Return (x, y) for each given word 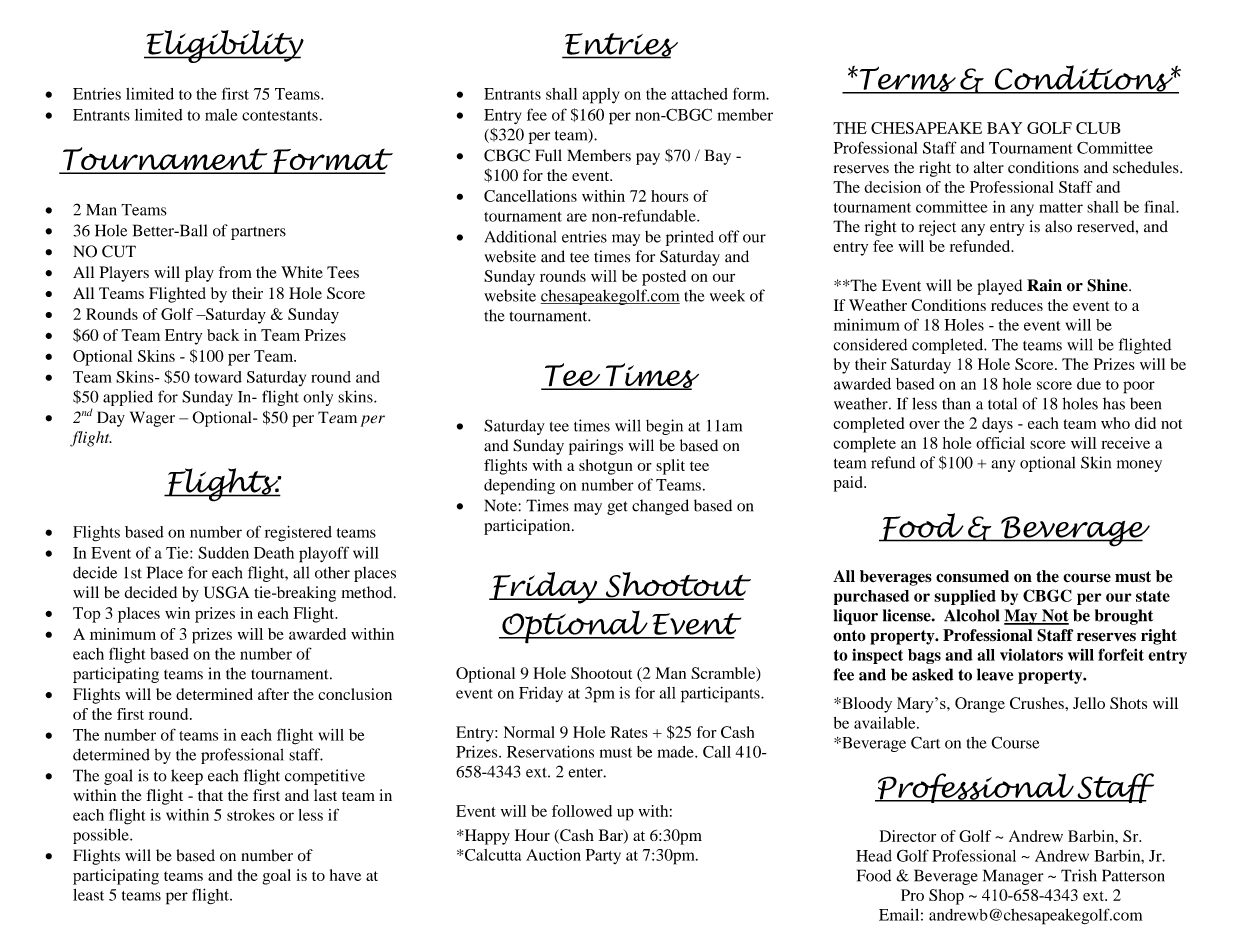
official (1000, 443)
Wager (152, 419)
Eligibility (224, 46)
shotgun (605, 467)
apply (600, 96)
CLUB (1098, 128)
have (345, 875)
